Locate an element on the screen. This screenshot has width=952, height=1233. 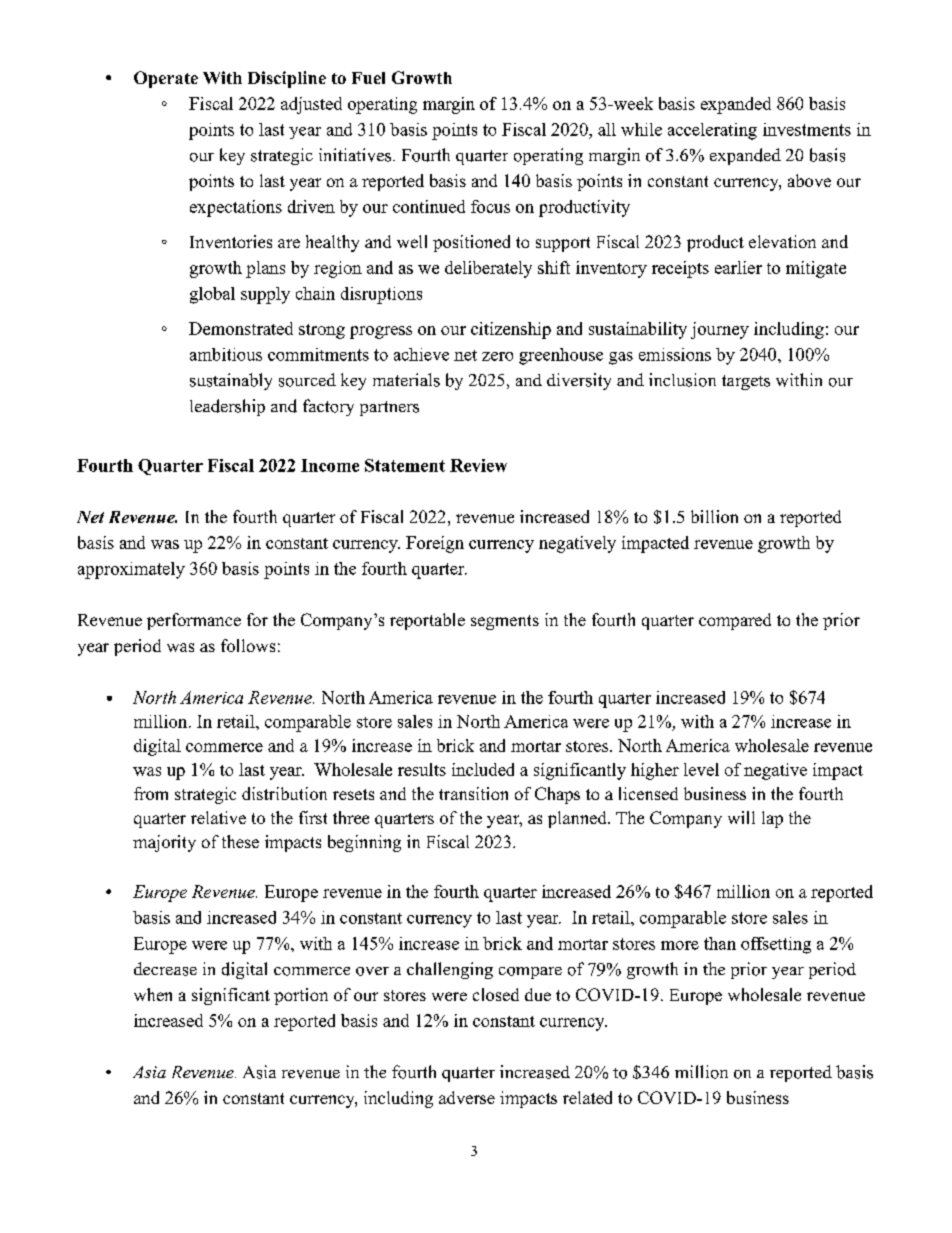
billion is located at coordinates (714, 516).
